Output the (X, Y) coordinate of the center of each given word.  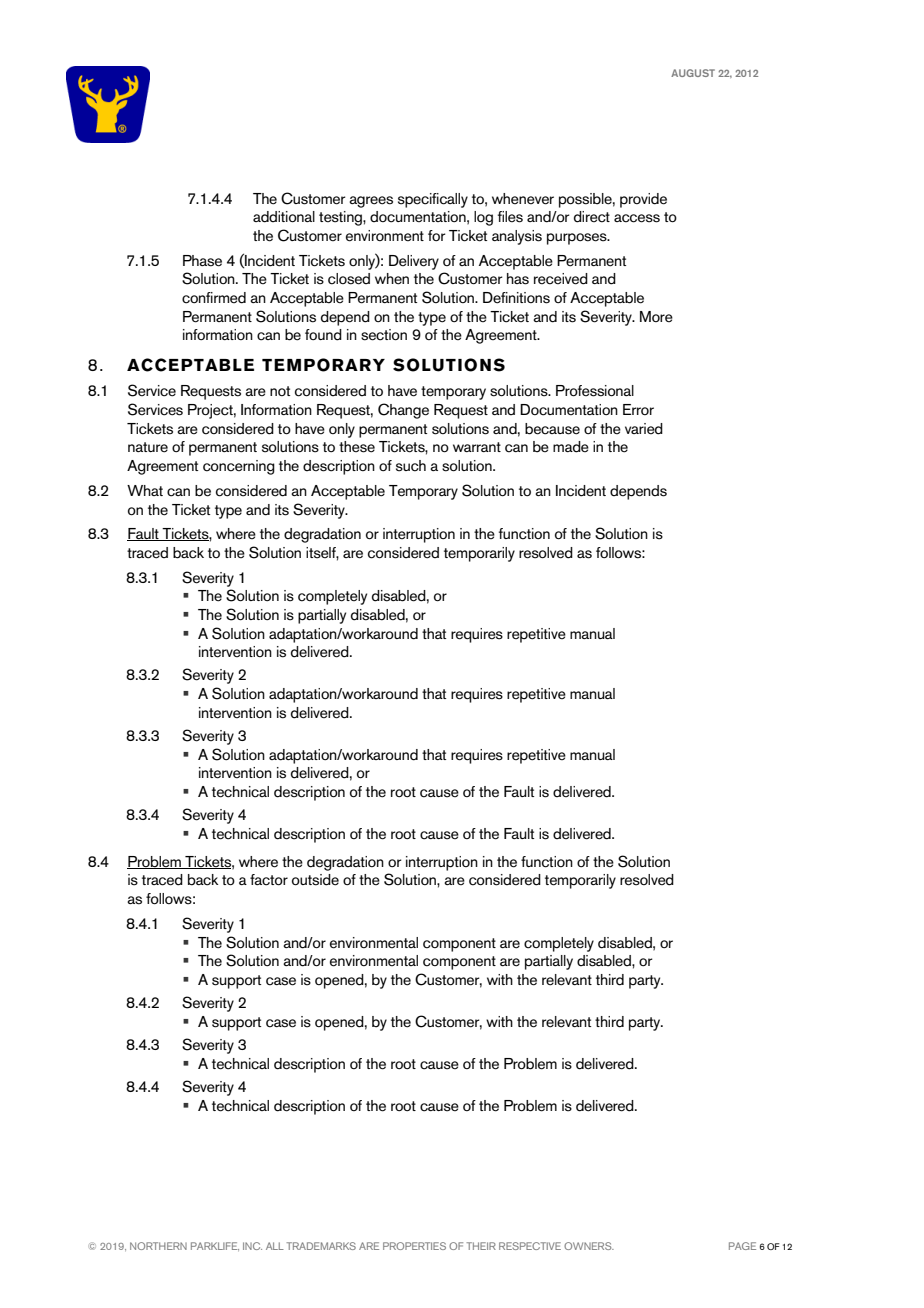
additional (284, 217)
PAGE (742, 1246)
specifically (433, 200)
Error (638, 409)
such (411, 466)
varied (644, 429)
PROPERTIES (414, 1246)
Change (403, 411)
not (280, 391)
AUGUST (693, 73)
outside (315, 880)
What (145, 490)
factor (269, 880)
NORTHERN (158, 1246)
